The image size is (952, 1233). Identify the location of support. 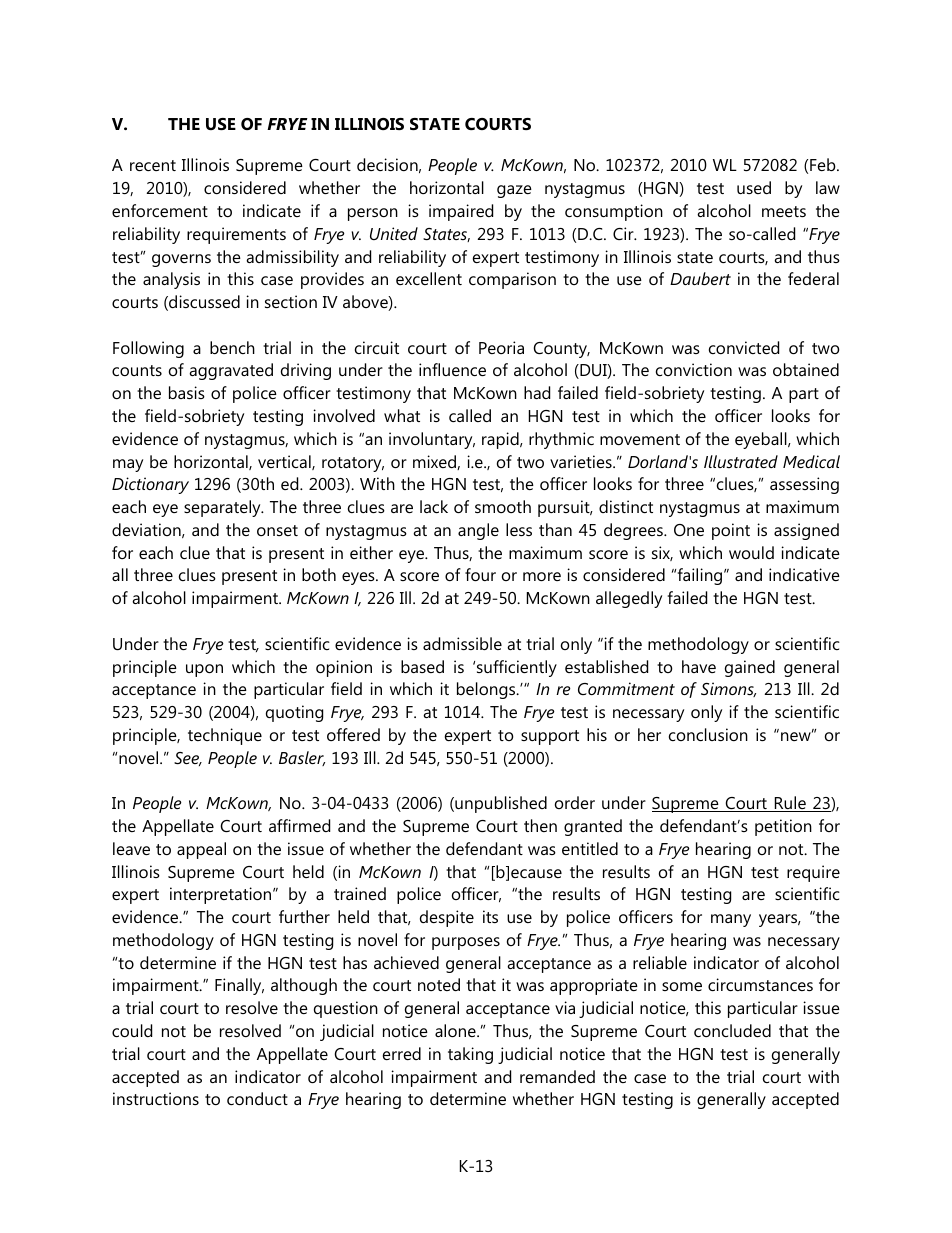
(550, 737).
